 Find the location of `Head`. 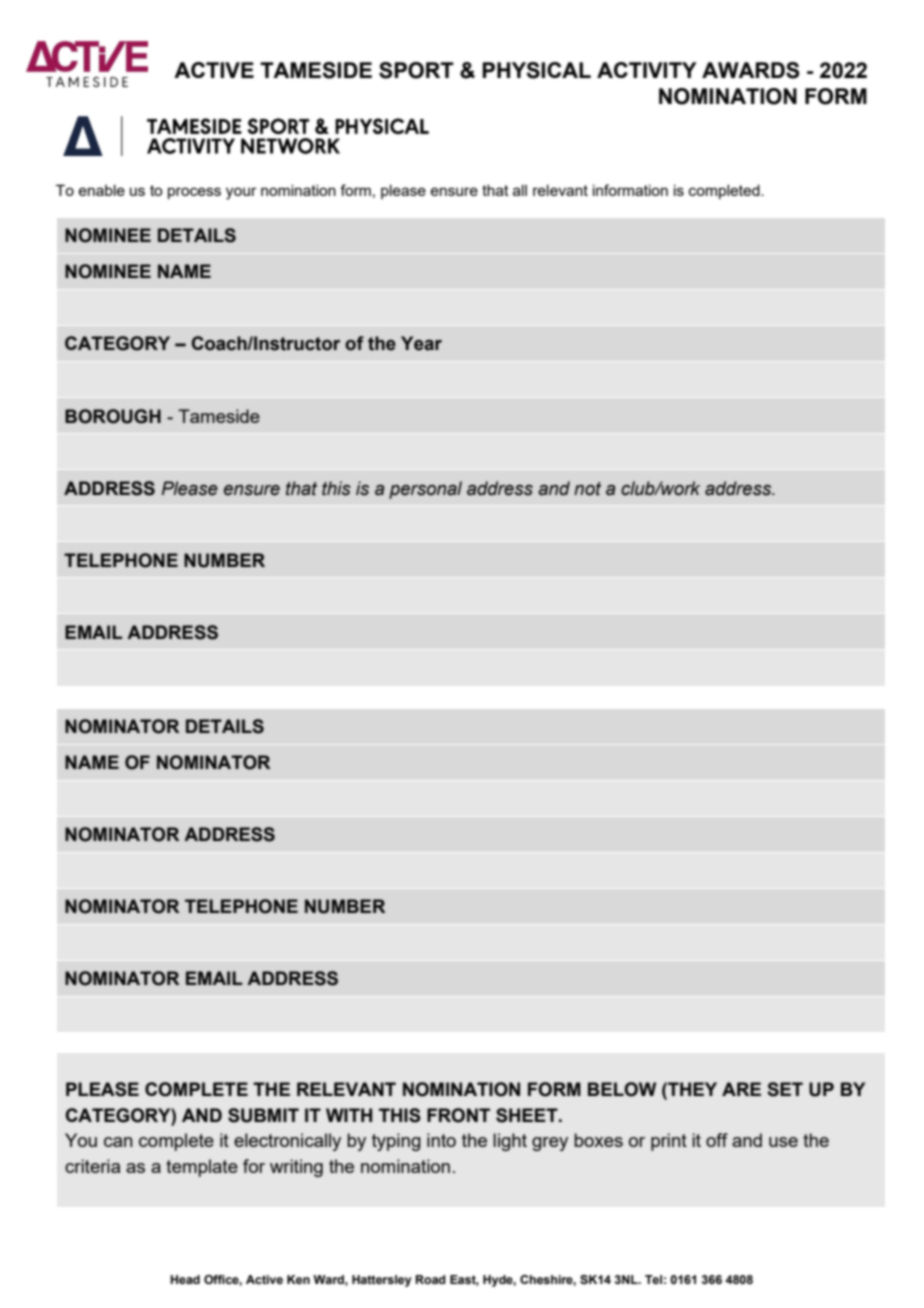

Head is located at coordinates (185, 1279).
